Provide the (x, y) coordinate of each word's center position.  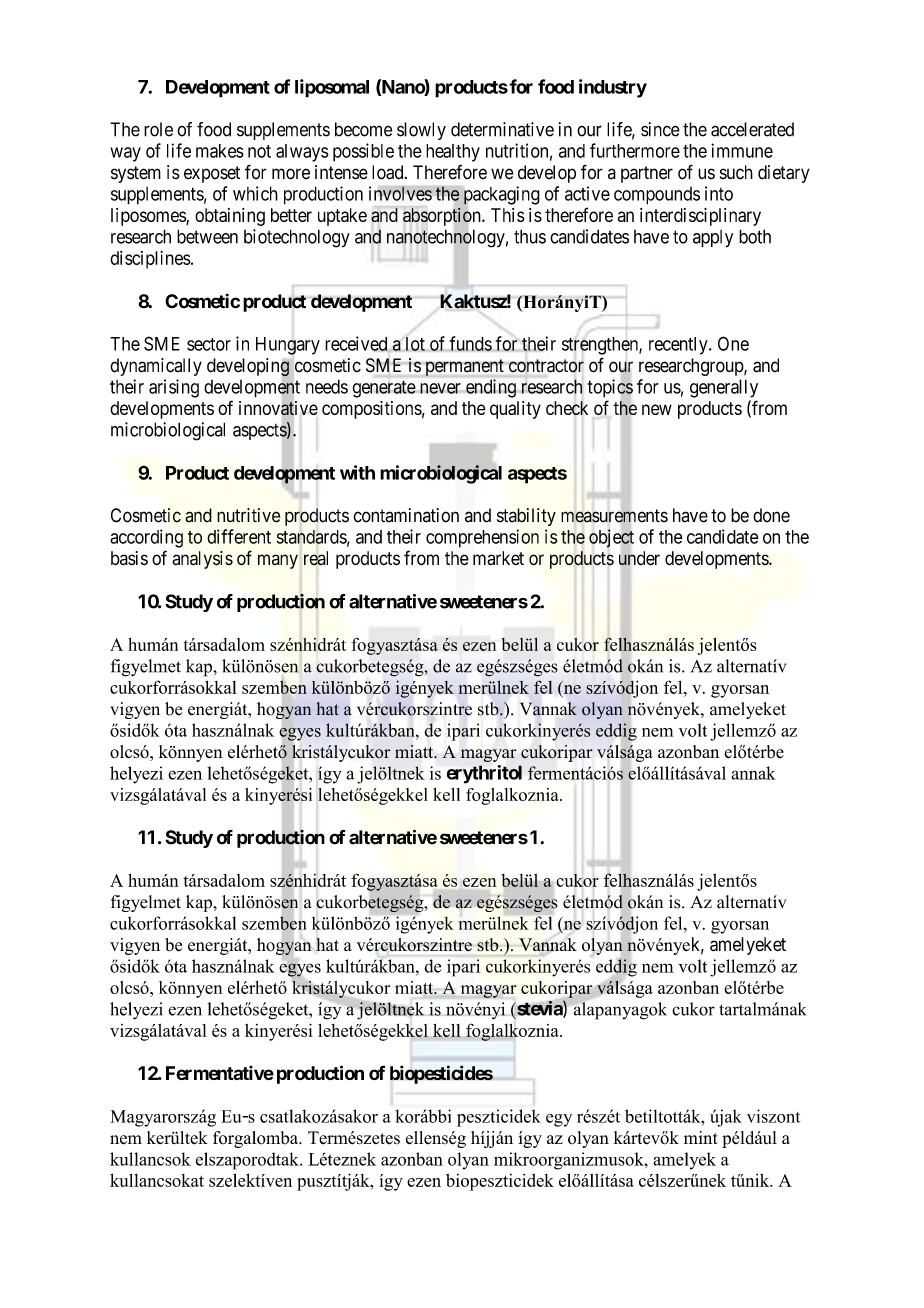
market (498, 558)
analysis (202, 560)
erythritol (484, 774)
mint (701, 1137)
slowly (421, 131)
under (639, 559)
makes (220, 151)
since (660, 129)
